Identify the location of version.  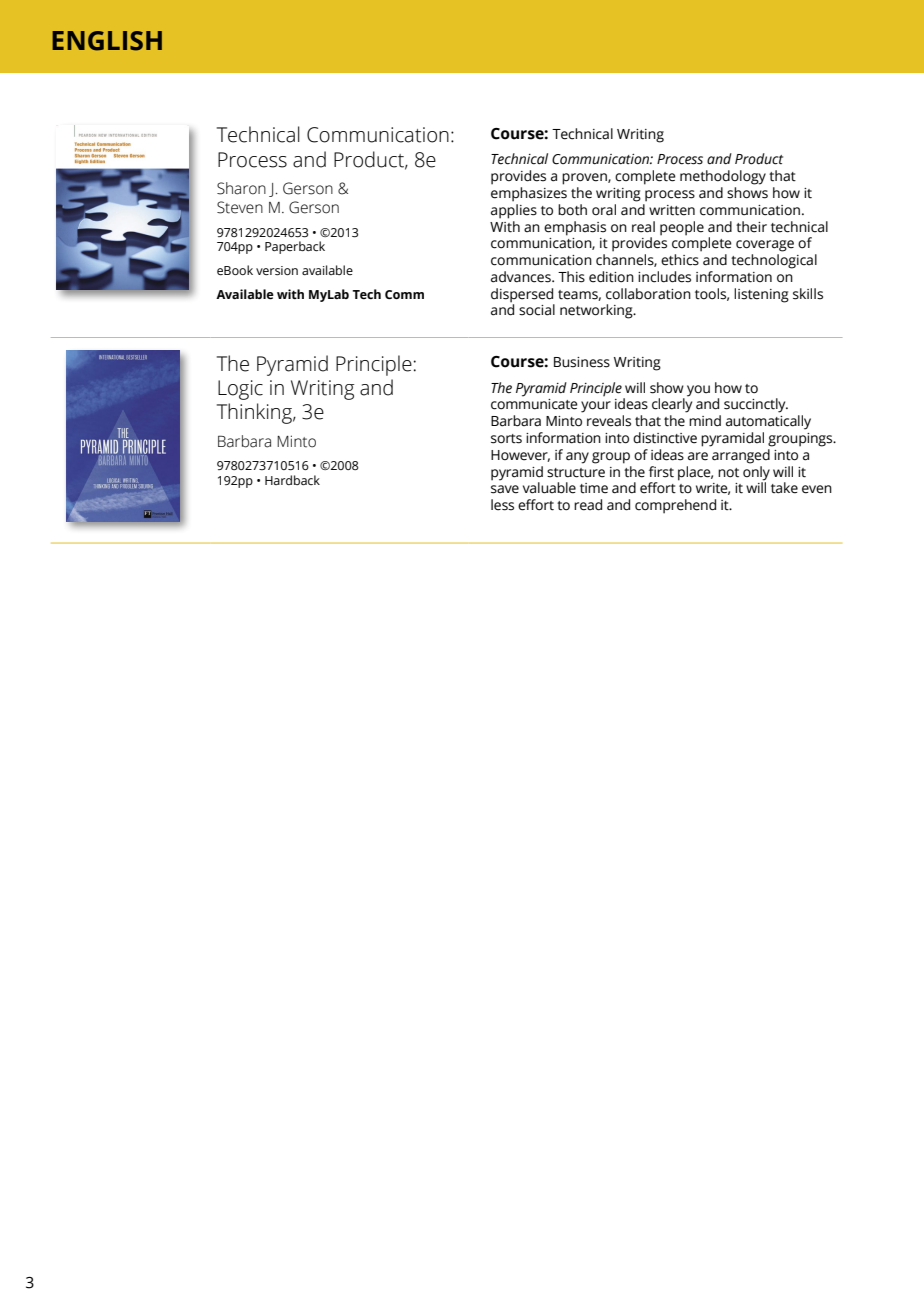
(277, 271).
